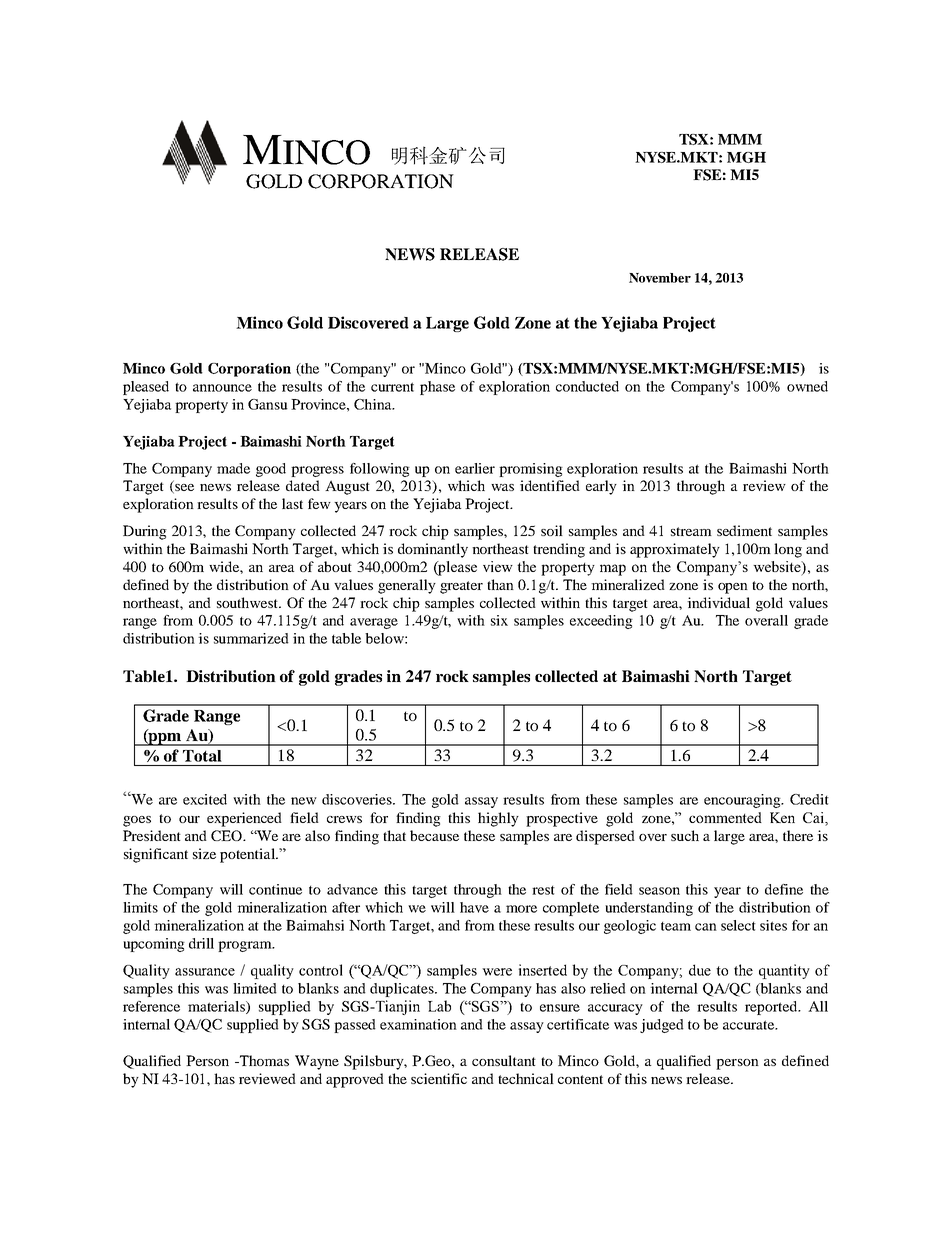 Image resolution: width=952 pixels, height=1233 pixels. What do you see at coordinates (433, 550) in the screenshot?
I see `dominantly` at bounding box center [433, 550].
